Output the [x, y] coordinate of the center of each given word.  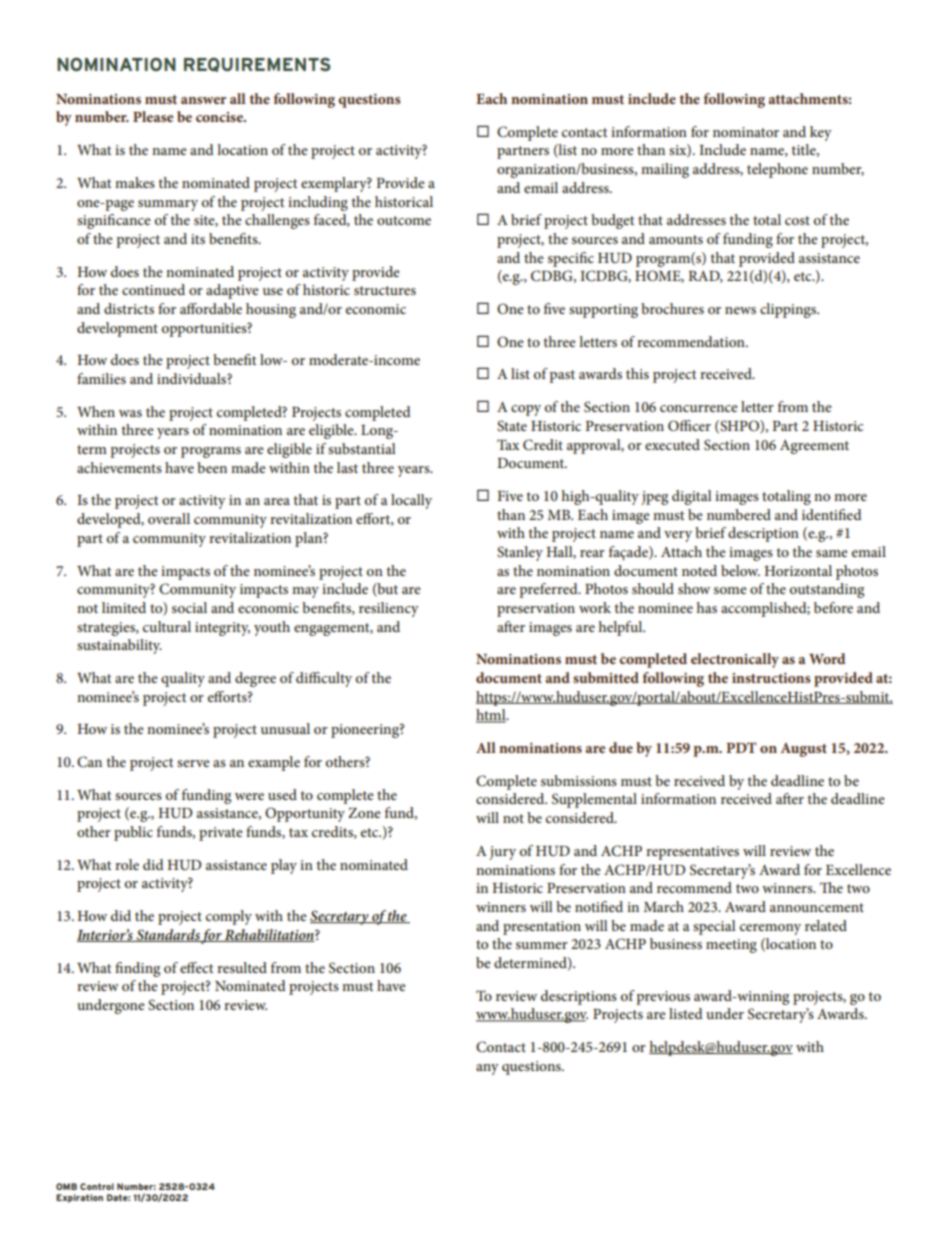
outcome [404, 220]
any [487, 1069]
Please [153, 116]
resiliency [389, 609]
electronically [735, 660]
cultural [167, 626]
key [821, 133]
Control [97, 1186]
